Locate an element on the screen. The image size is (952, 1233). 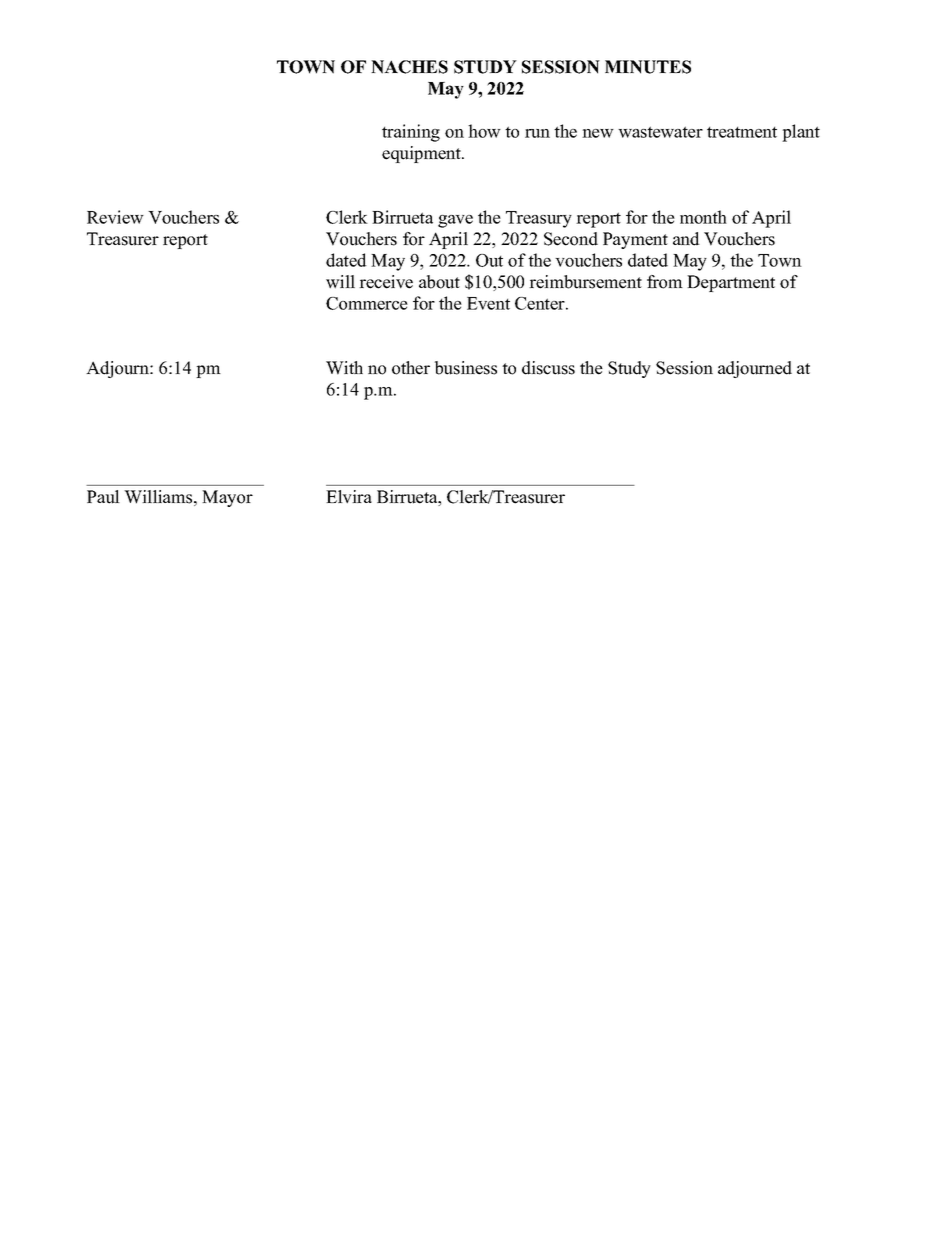
Mayor is located at coordinates (227, 498).
